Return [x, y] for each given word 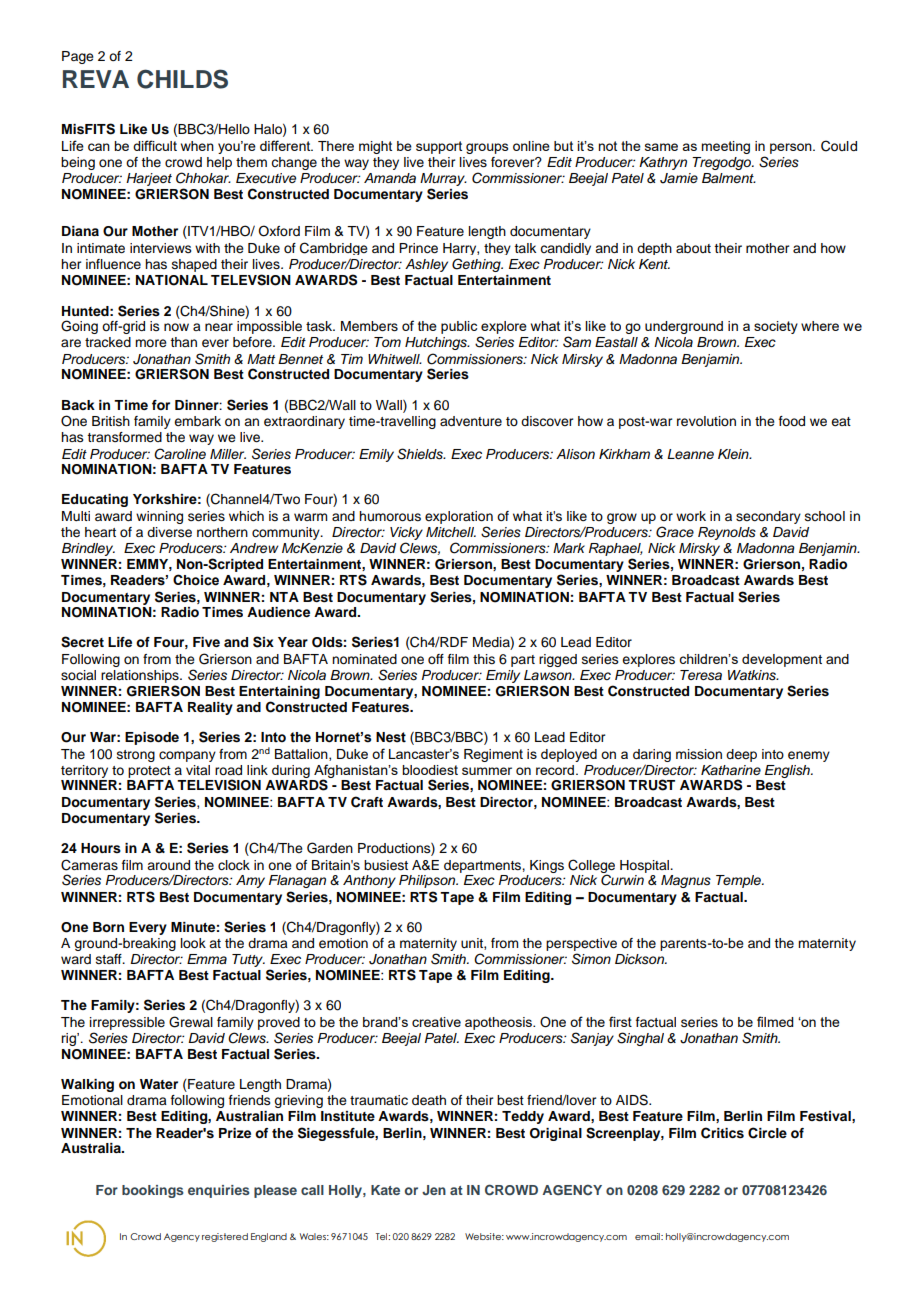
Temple [739, 881]
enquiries [219, 1191]
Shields [421, 454]
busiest [386, 865]
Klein [734, 454]
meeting [725, 147]
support [439, 147]
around [168, 865]
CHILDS [182, 79]
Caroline [180, 454]
